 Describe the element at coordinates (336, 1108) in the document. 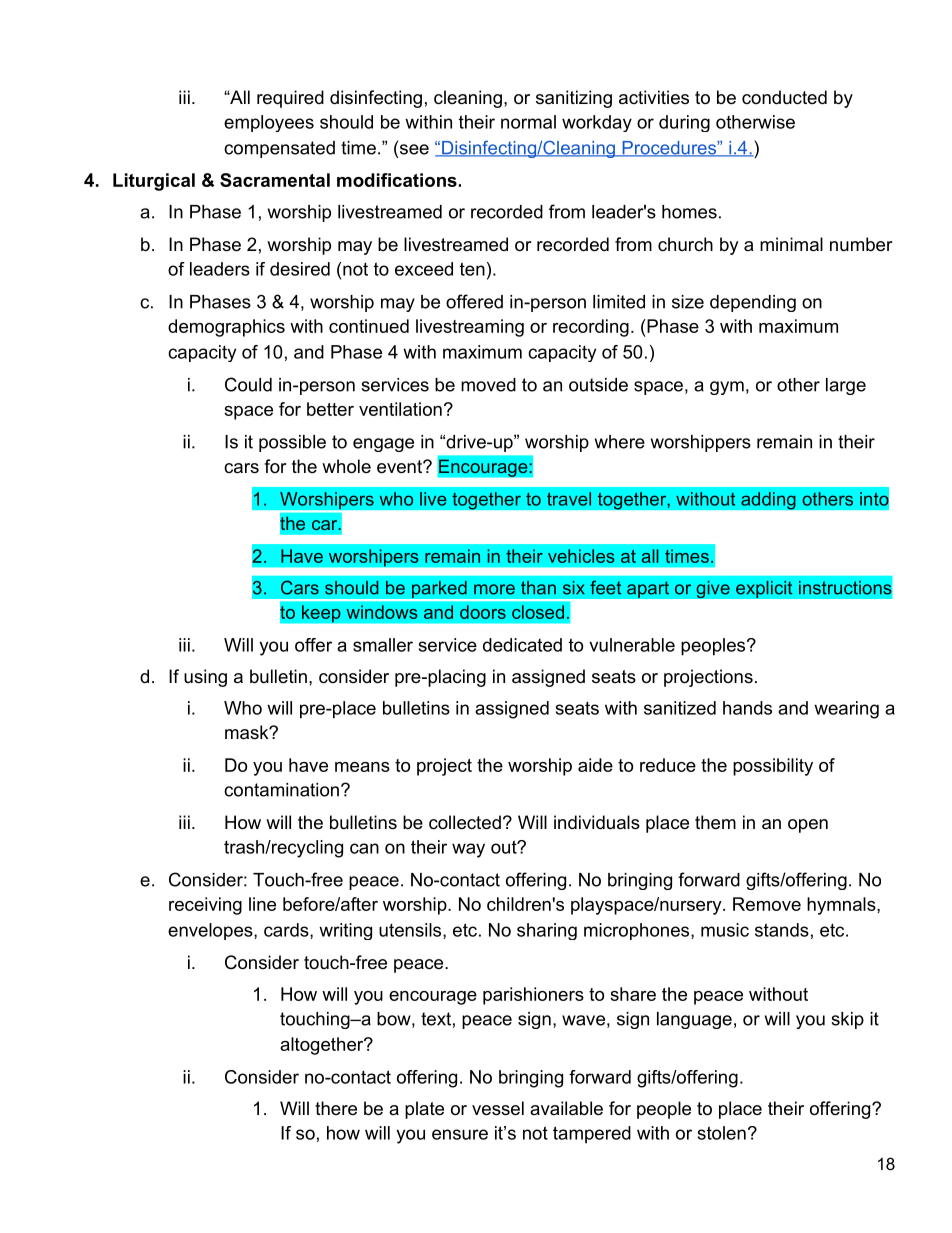

I see `there` at that location.
